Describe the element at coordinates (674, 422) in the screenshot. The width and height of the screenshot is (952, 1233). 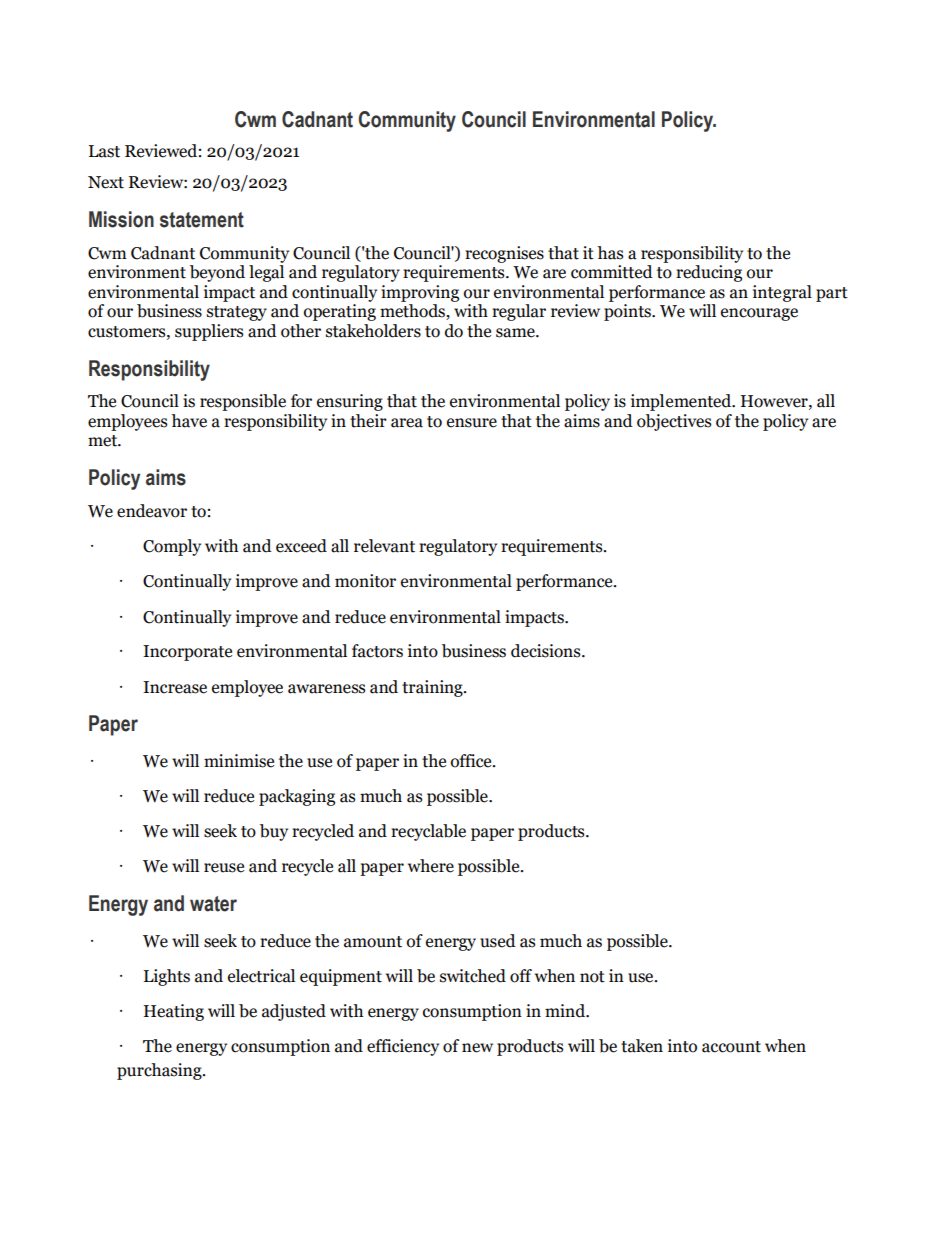
I see `objectives` at that location.
